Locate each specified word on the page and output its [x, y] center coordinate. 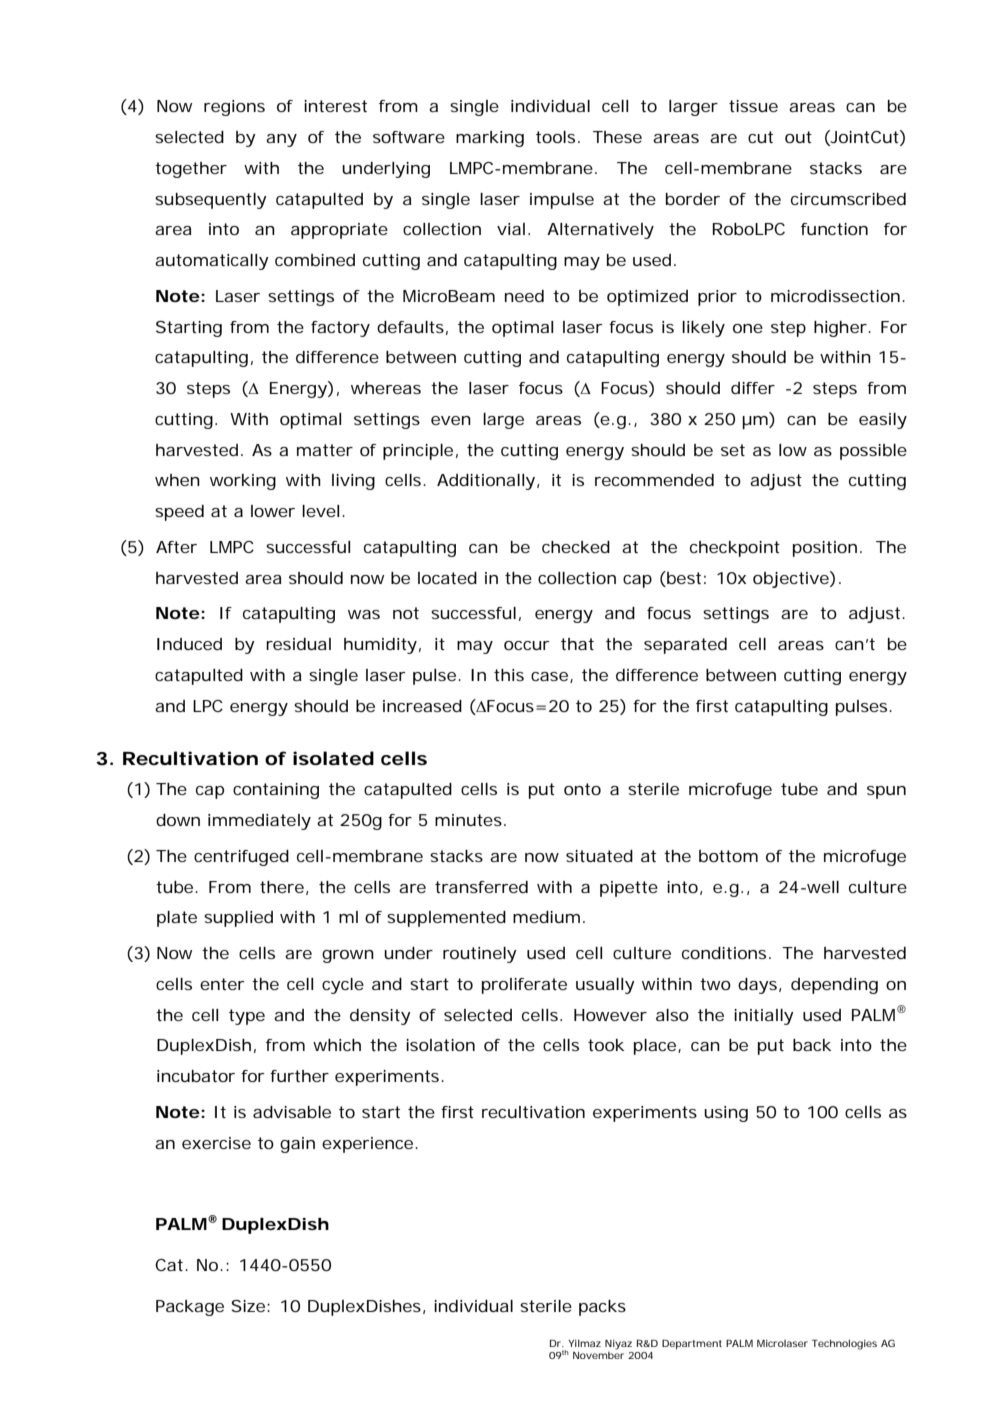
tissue [753, 106]
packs [602, 1308]
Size [250, 1306]
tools [557, 137]
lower [273, 511]
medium [546, 917]
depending [834, 986]
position [825, 549]
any [281, 140]
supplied [238, 919]
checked [576, 547]
